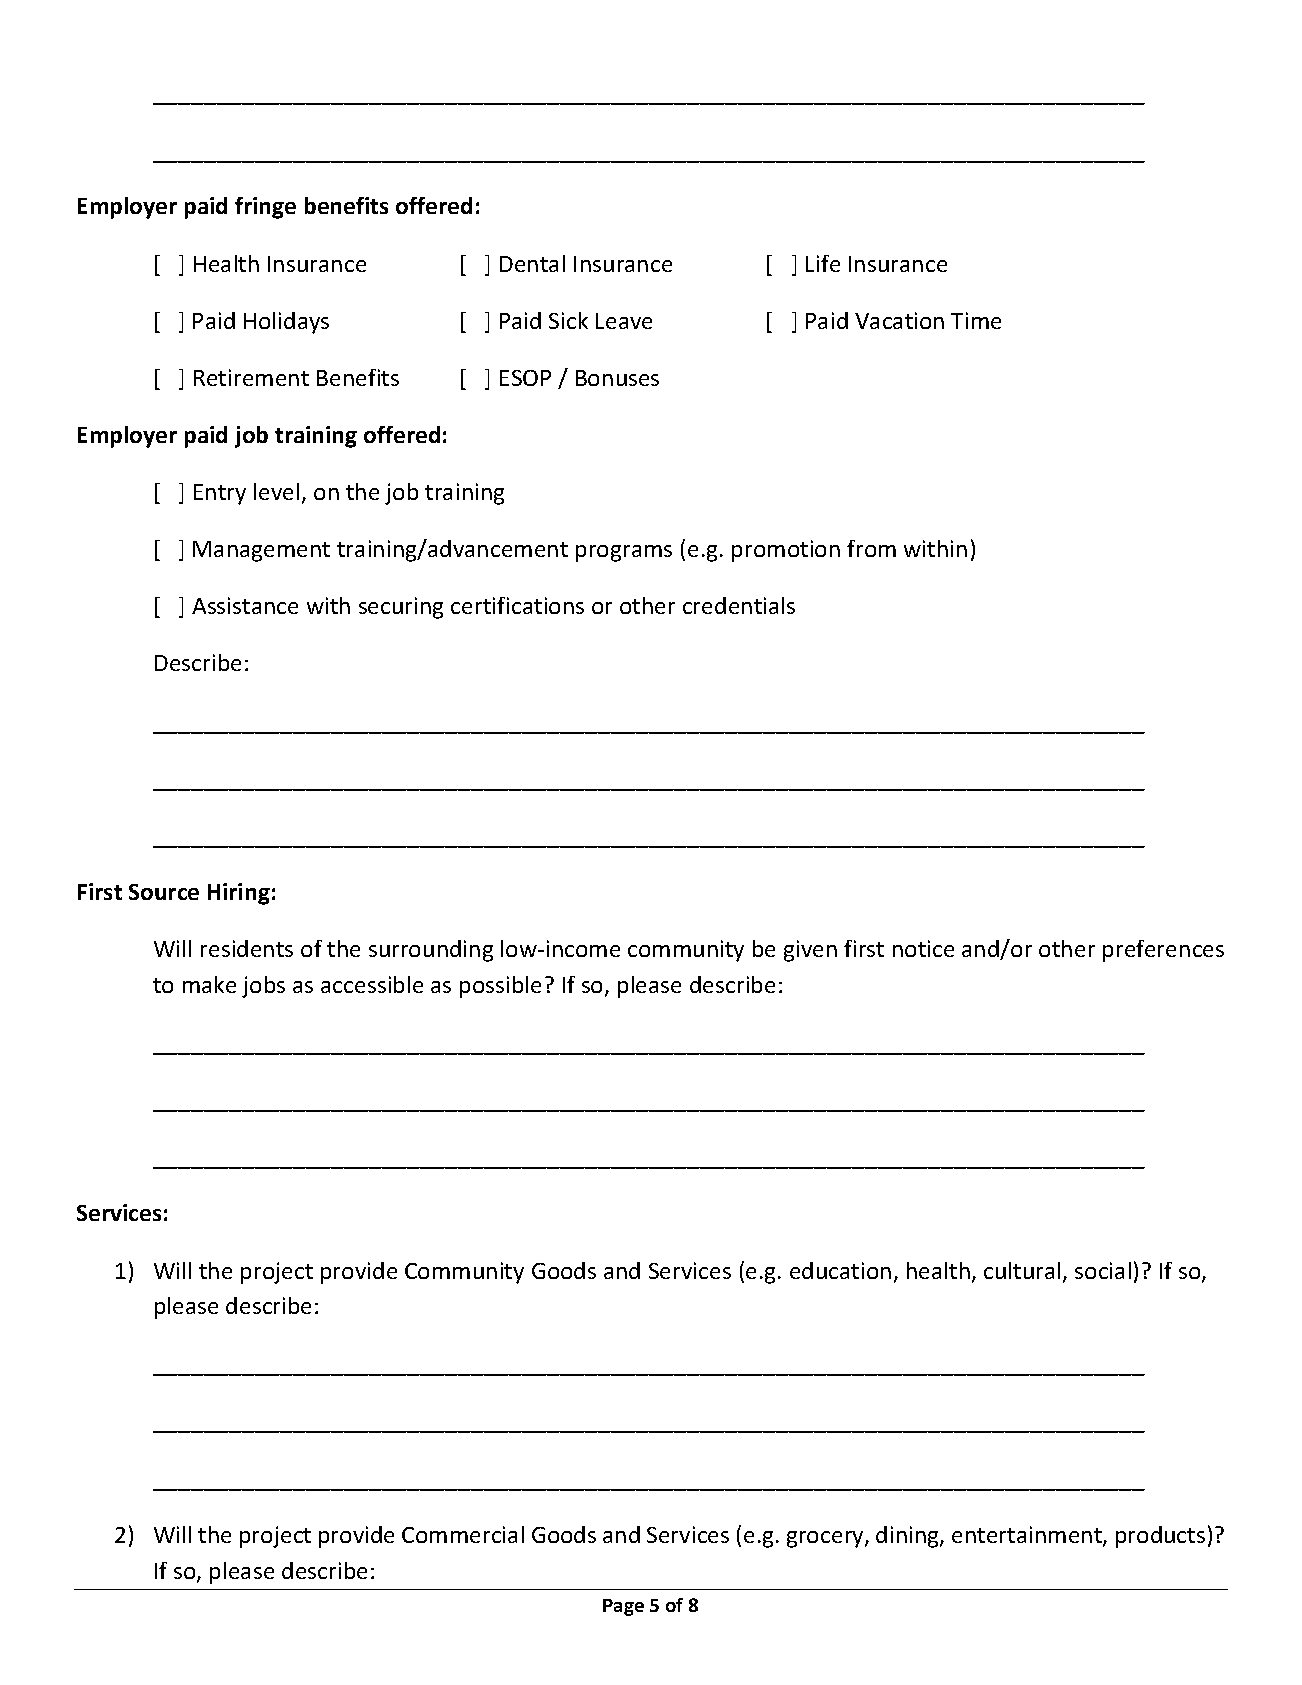 The height and width of the screenshot is (1685, 1302). What do you see at coordinates (623, 1607) in the screenshot?
I see `Page` at bounding box center [623, 1607].
